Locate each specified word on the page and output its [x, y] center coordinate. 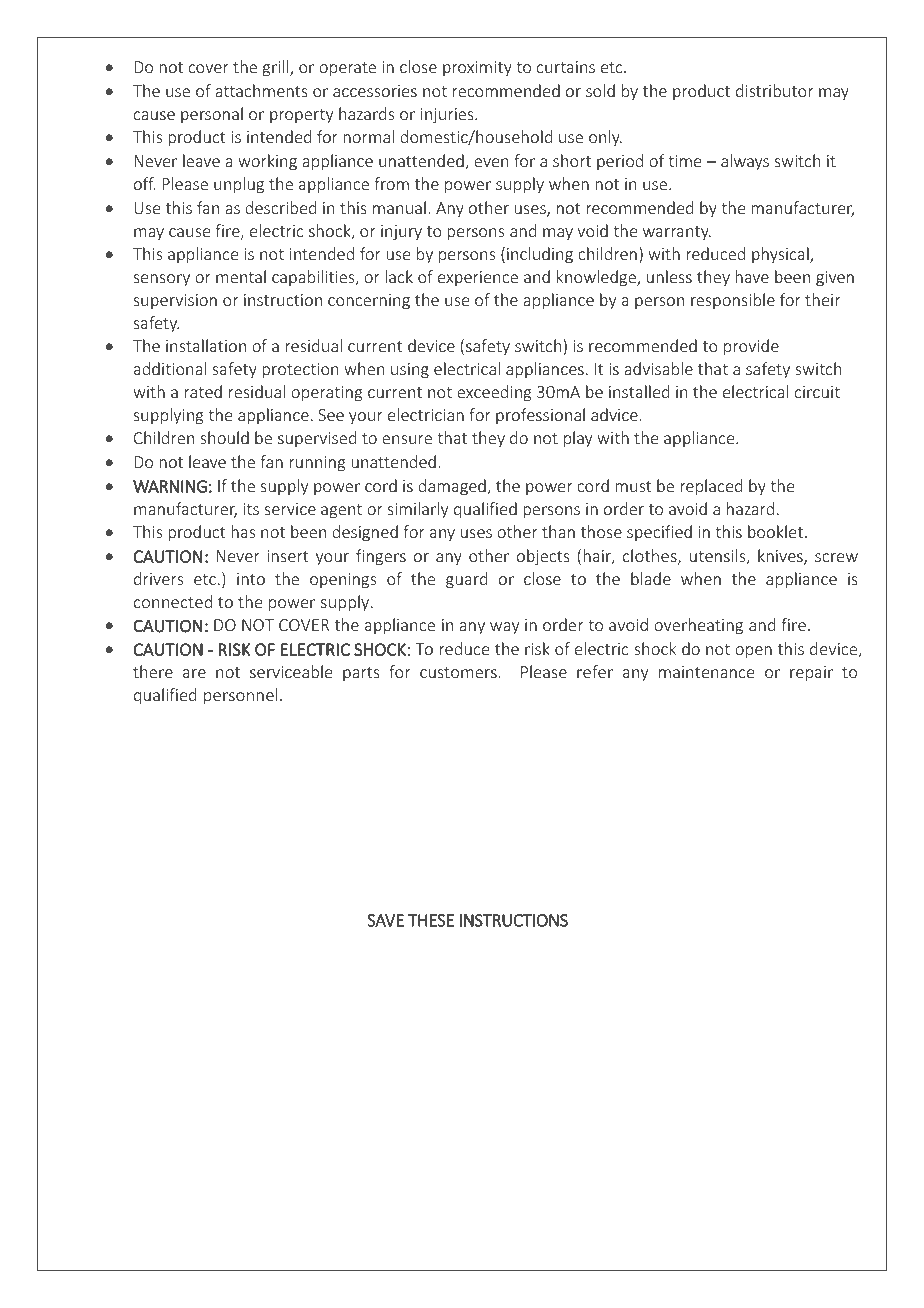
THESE [431, 920]
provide [751, 347]
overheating [698, 626]
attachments [261, 90]
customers [458, 672]
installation [206, 345]
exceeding [494, 393]
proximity [477, 69]
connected [173, 601]
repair [811, 674]
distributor [774, 90]
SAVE [385, 920]
